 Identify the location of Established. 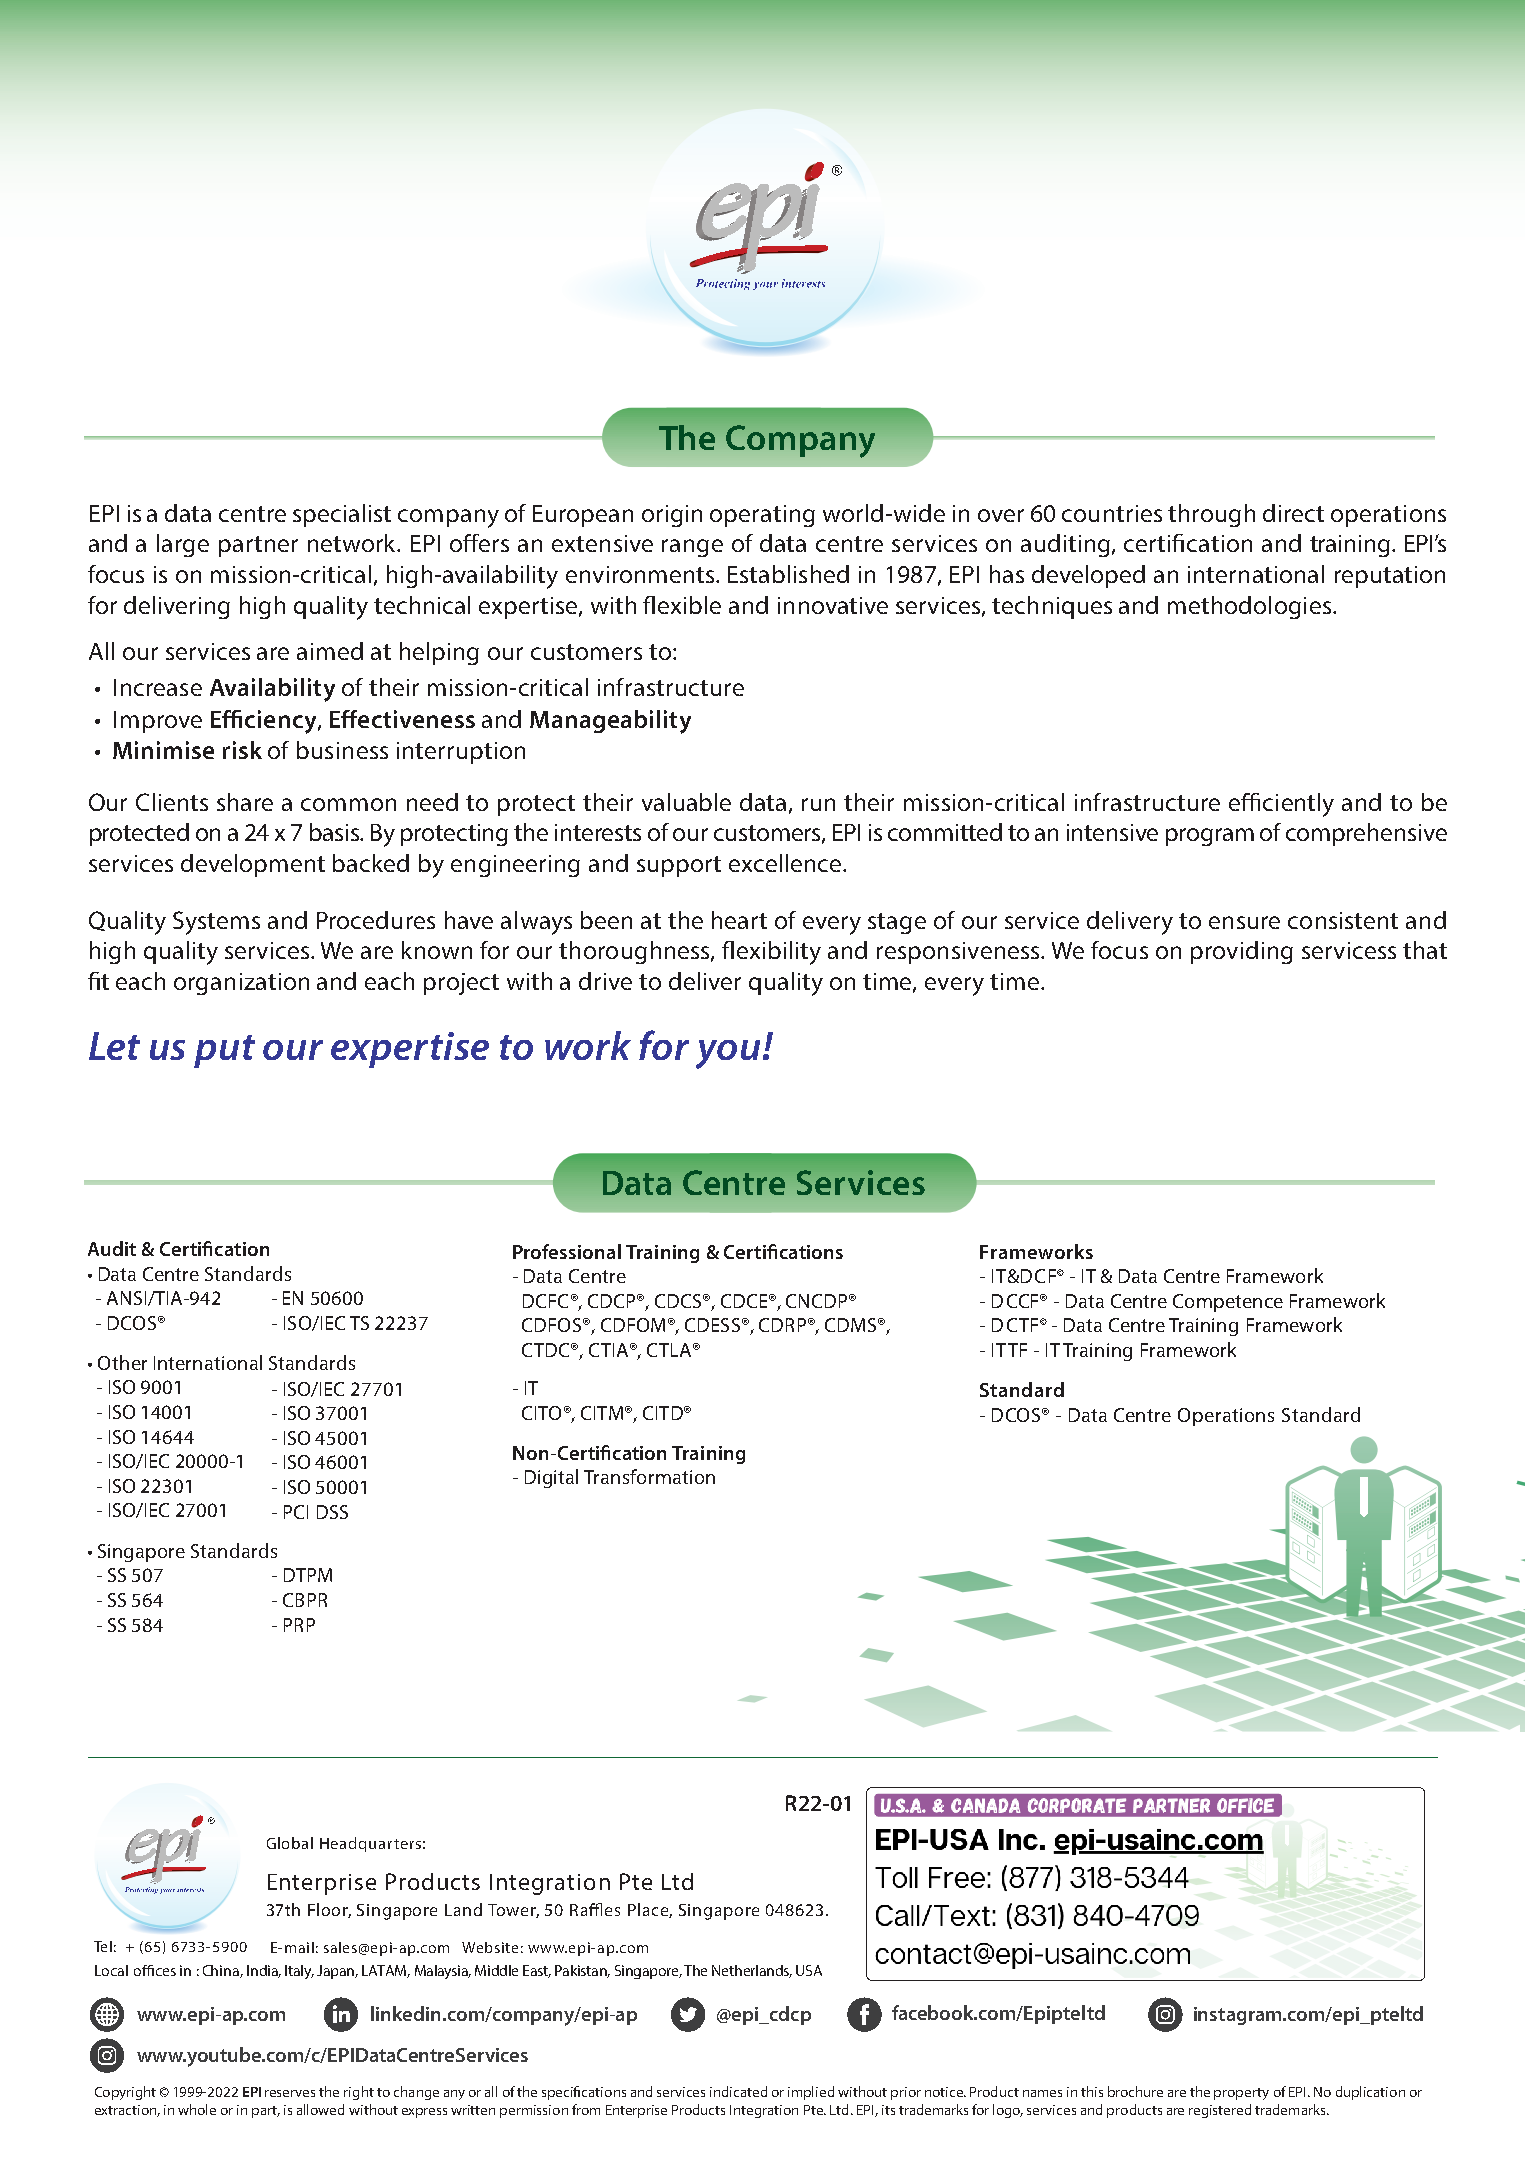
(788, 574).
